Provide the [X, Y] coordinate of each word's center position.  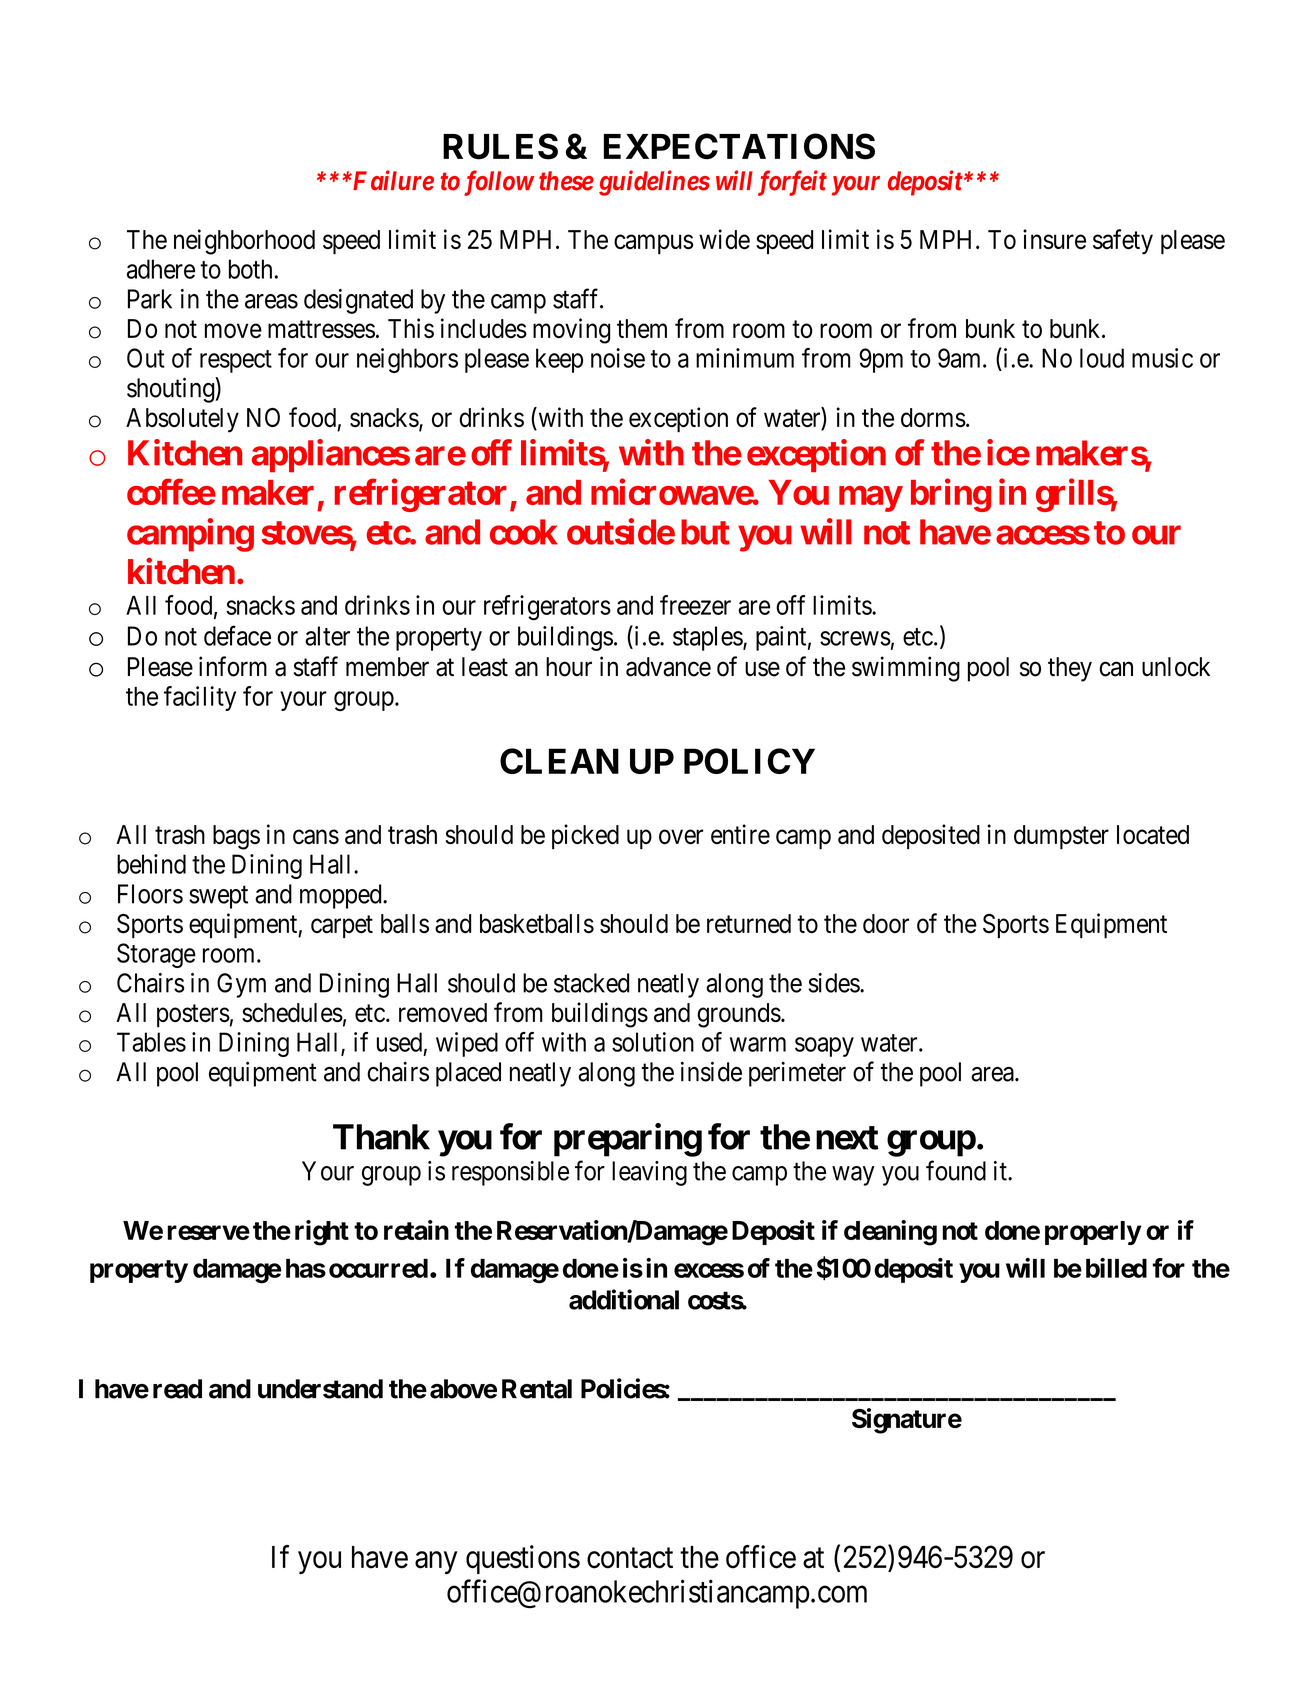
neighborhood [244, 242]
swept [218, 897]
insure [1054, 239]
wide [724, 239]
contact [630, 1558]
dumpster [1061, 837]
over [681, 837]
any [436, 1563]
